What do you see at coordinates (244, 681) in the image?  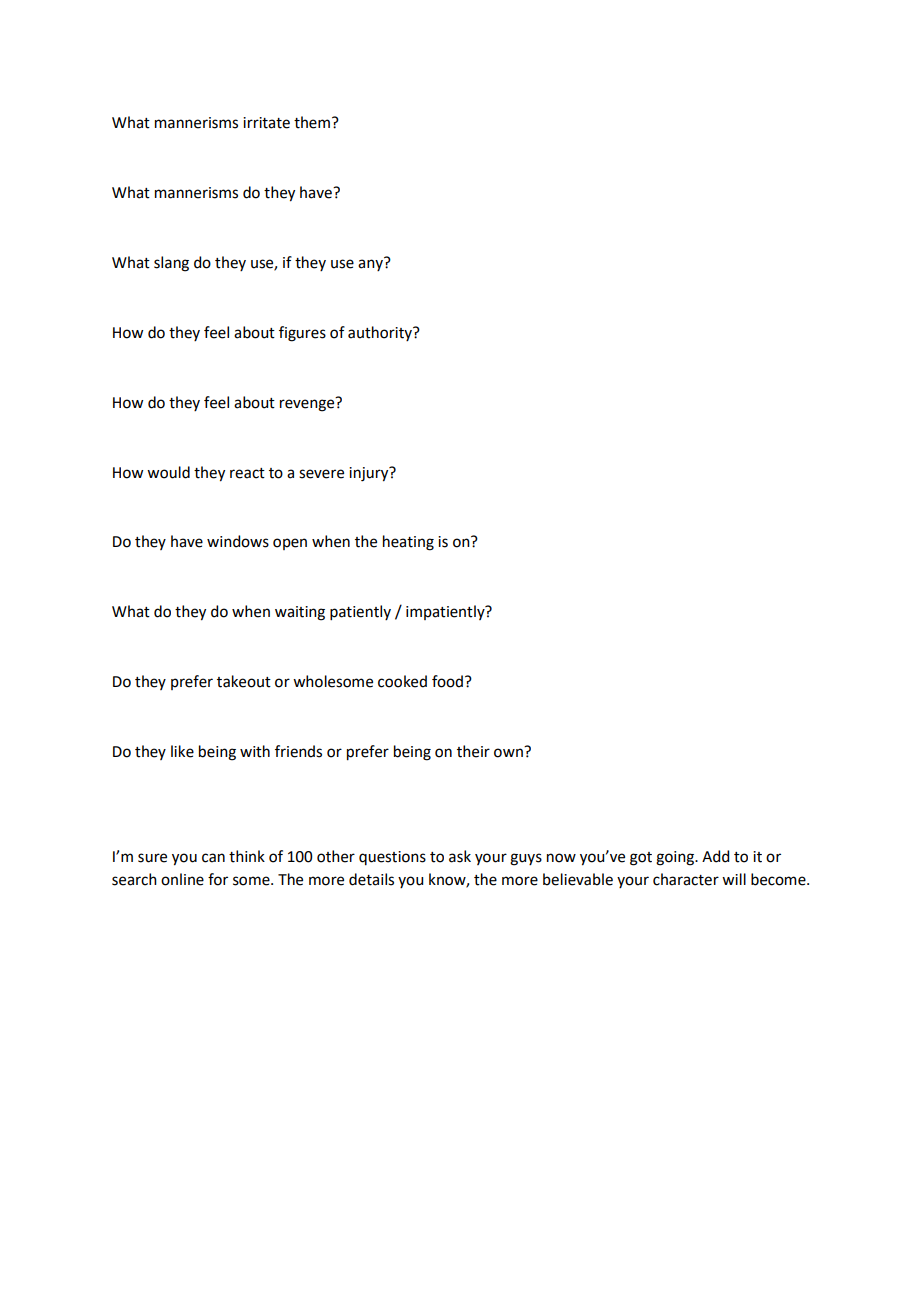 I see `takeout` at bounding box center [244, 681].
